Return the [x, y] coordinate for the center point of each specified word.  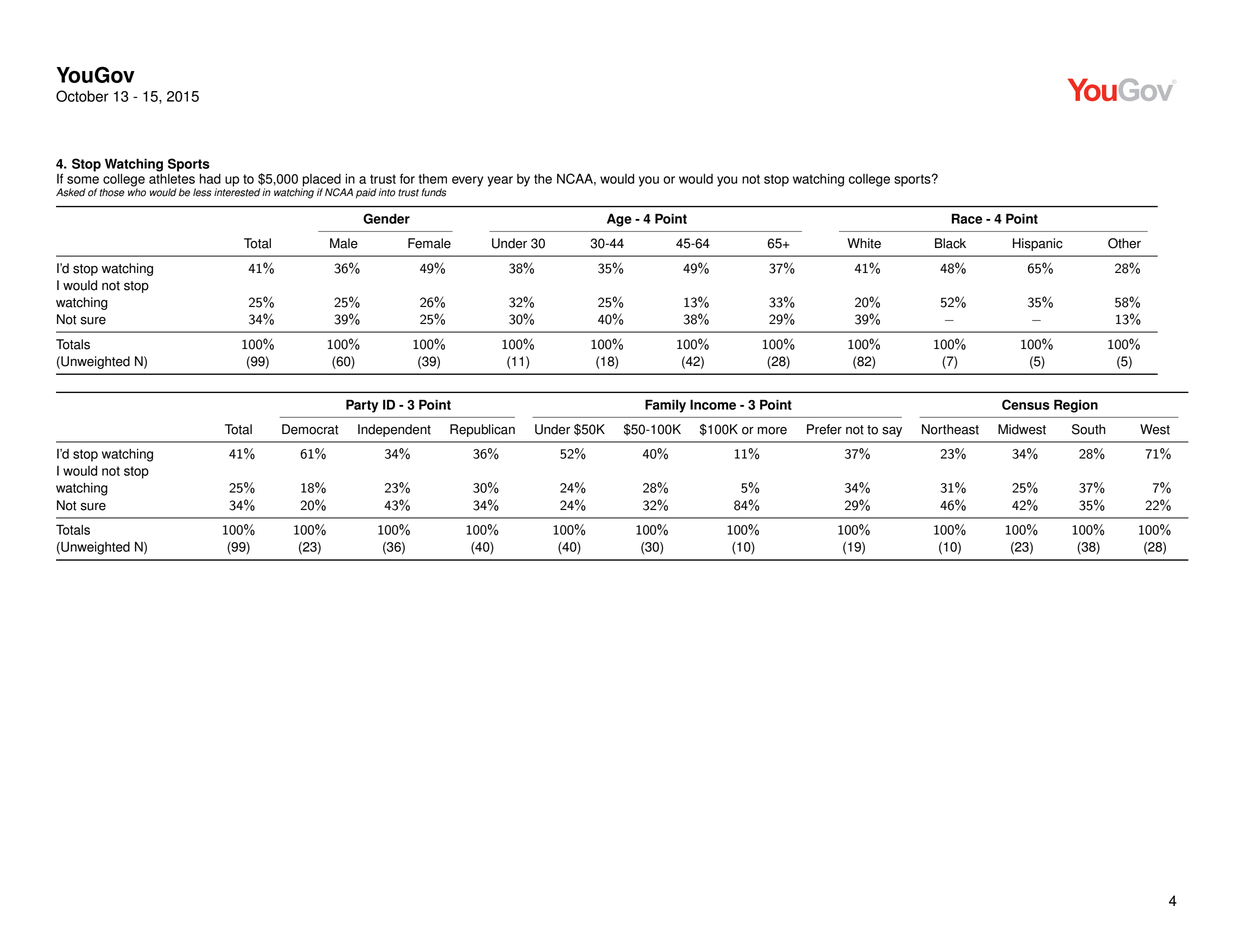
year [500, 181]
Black [950, 243]
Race [967, 218]
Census [1026, 404]
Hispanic [1038, 244]
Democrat [310, 429]
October [82, 96]
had [210, 179]
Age [619, 220]
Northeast [950, 429]
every [467, 181]
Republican [482, 430]
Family [665, 406]
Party [362, 406]
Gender [386, 218]
